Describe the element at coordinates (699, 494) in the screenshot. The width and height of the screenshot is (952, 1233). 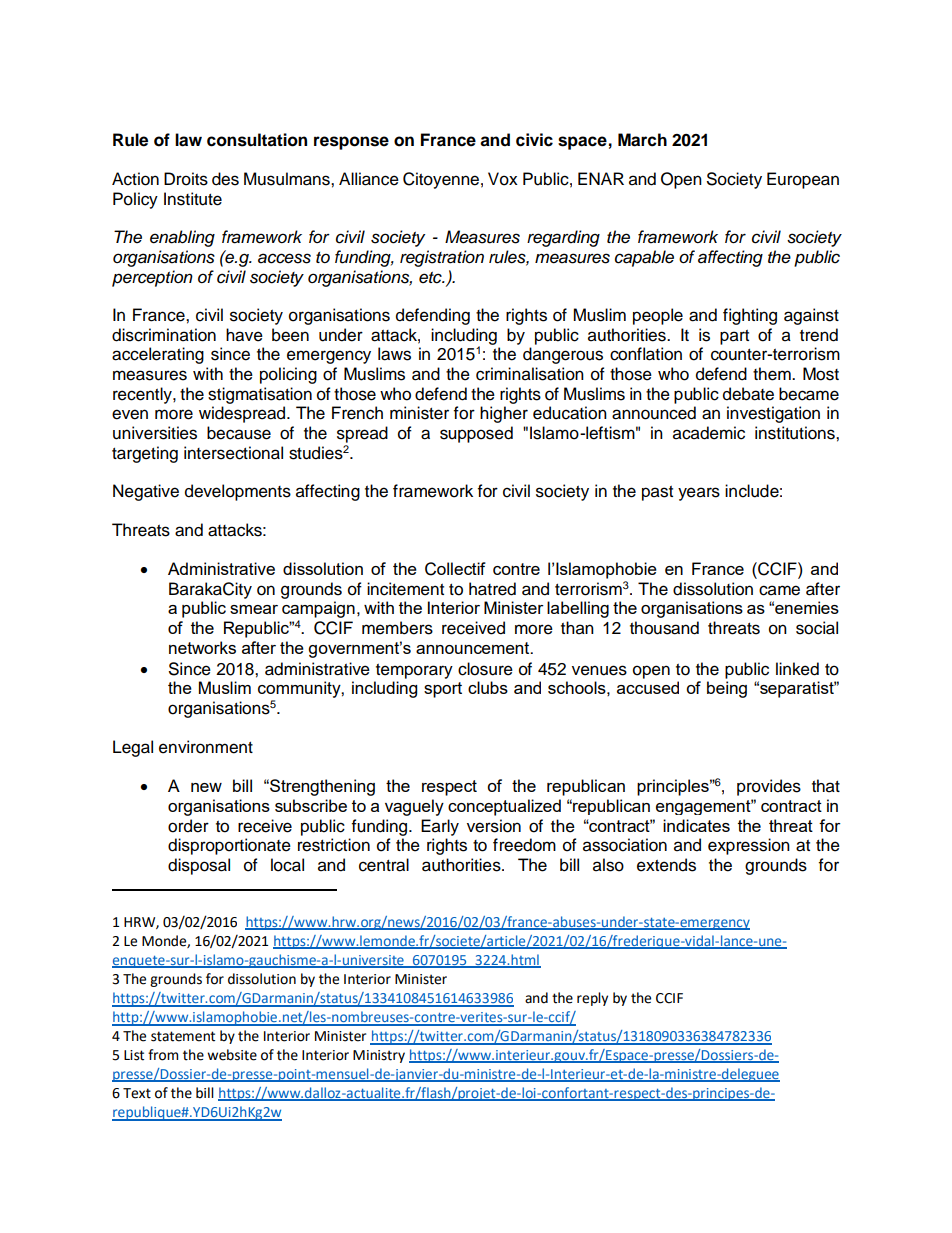
I see `years` at that location.
